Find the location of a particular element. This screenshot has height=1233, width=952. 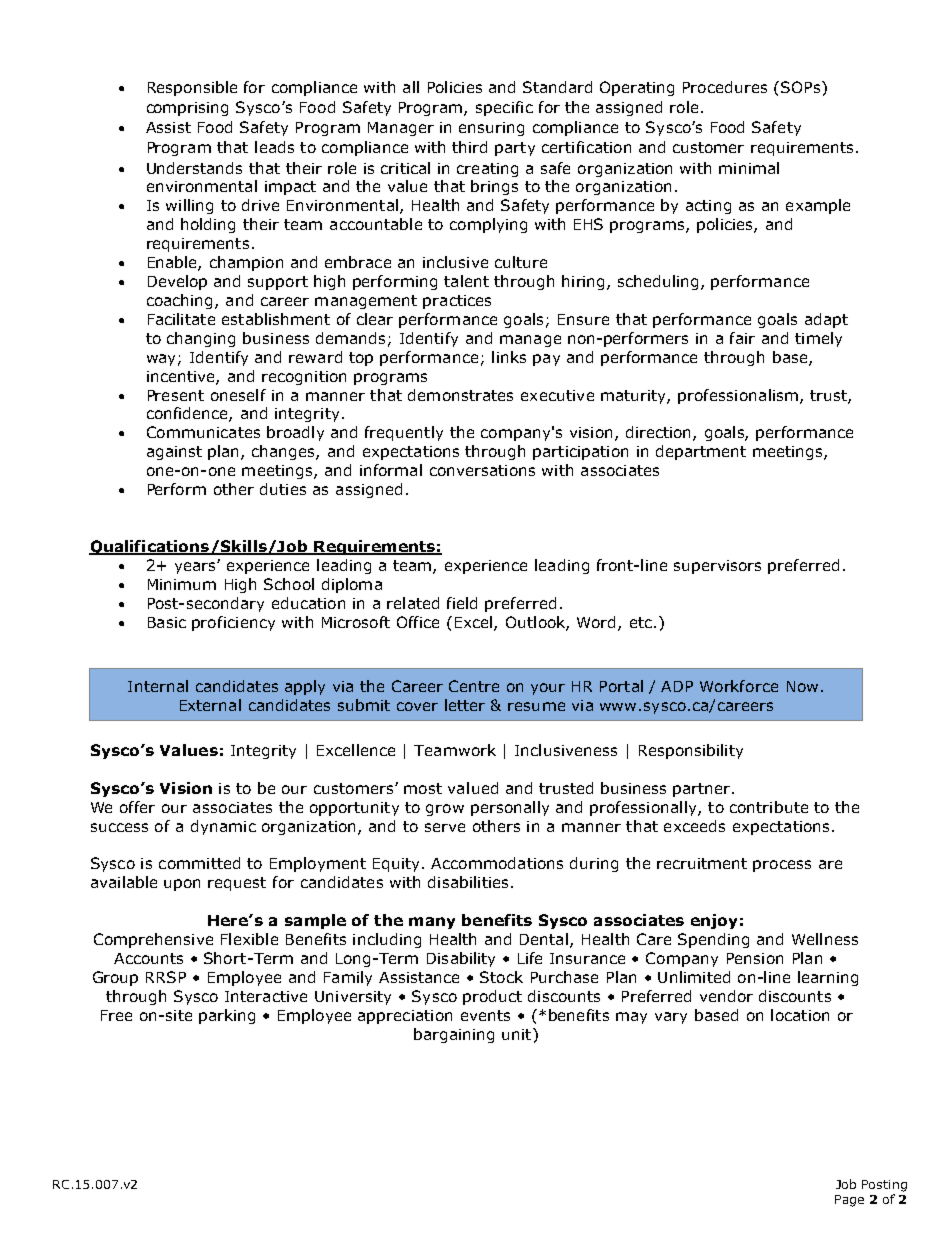

contribute is located at coordinates (769, 807).
